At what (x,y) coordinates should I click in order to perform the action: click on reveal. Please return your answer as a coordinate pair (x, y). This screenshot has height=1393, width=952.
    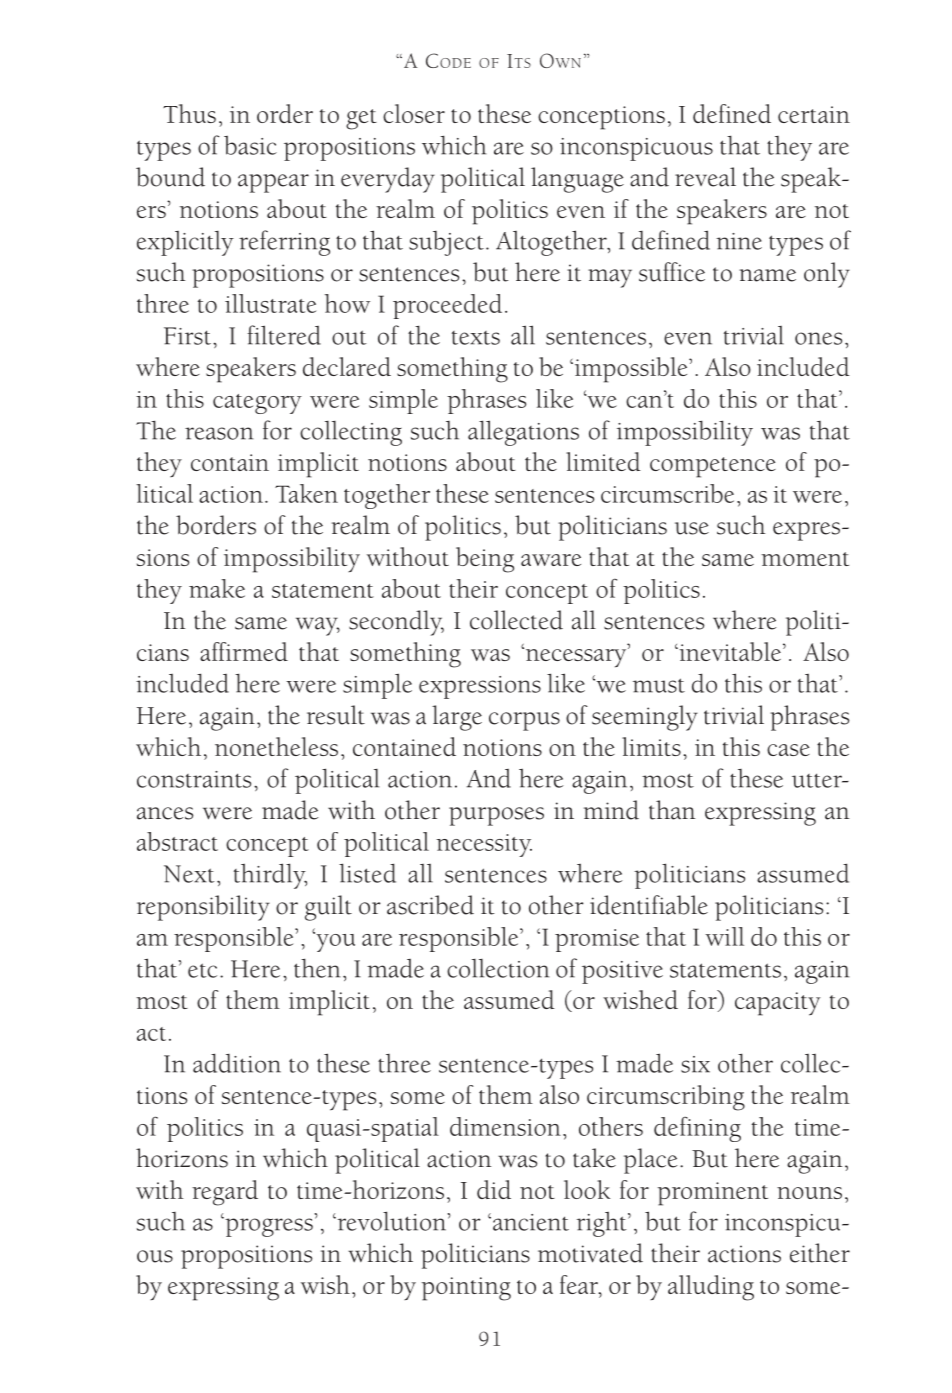
    Looking at the image, I should click on (705, 177).
